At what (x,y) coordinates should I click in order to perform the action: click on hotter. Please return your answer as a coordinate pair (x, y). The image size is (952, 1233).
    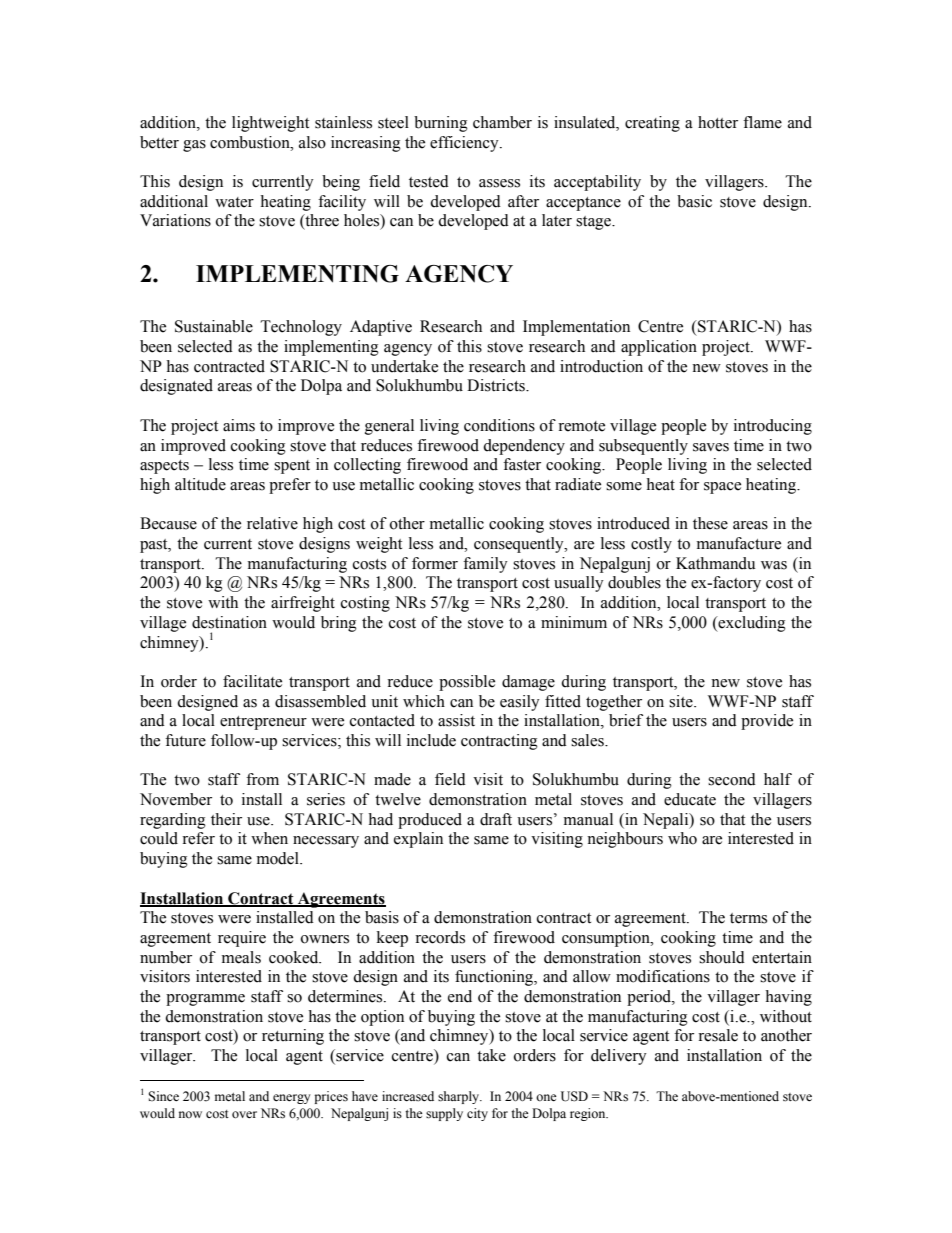
    Looking at the image, I should click on (718, 122).
